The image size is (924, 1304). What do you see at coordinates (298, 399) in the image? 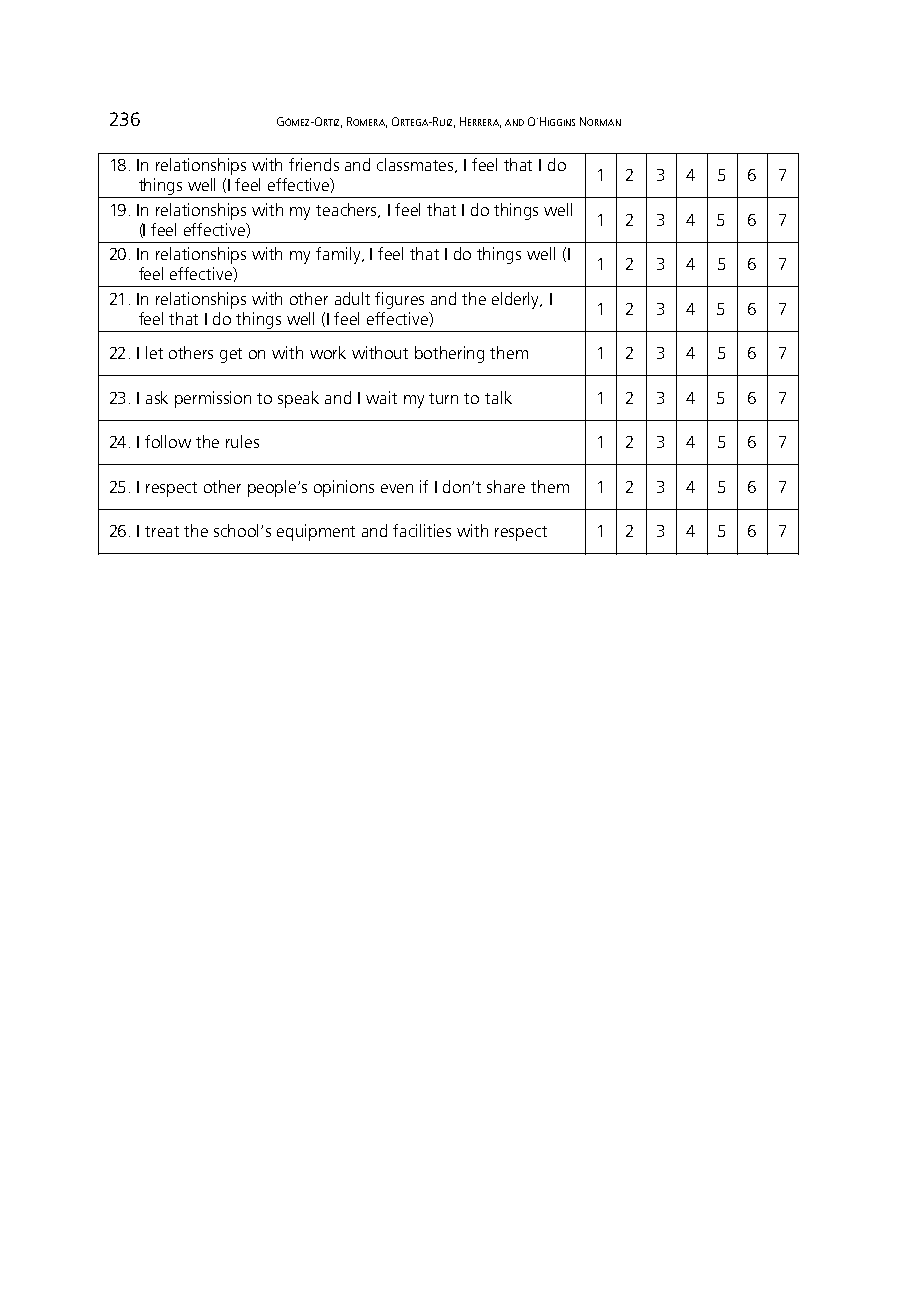
I see `speak` at bounding box center [298, 399].
